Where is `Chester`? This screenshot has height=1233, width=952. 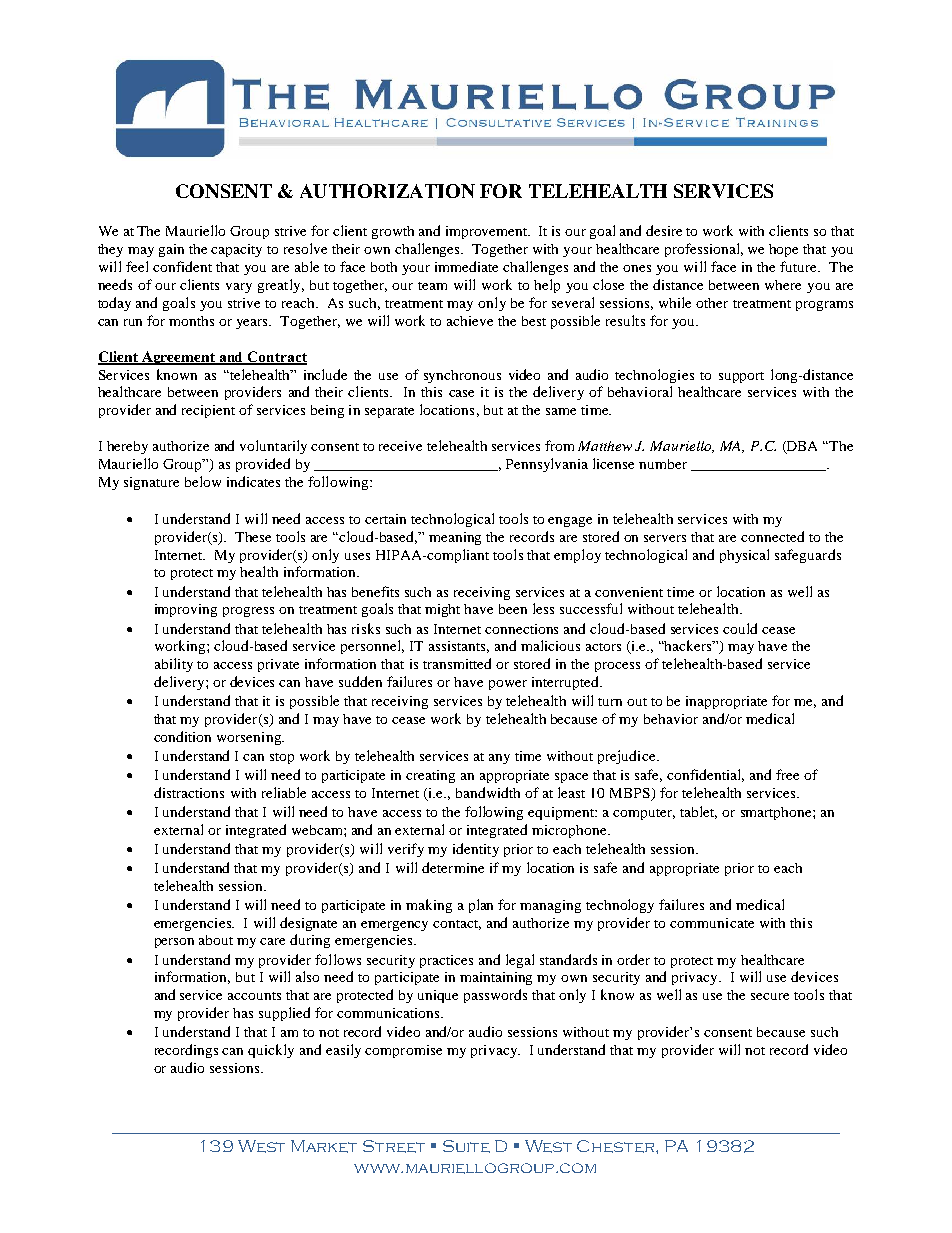
Chester is located at coordinates (617, 1146).
